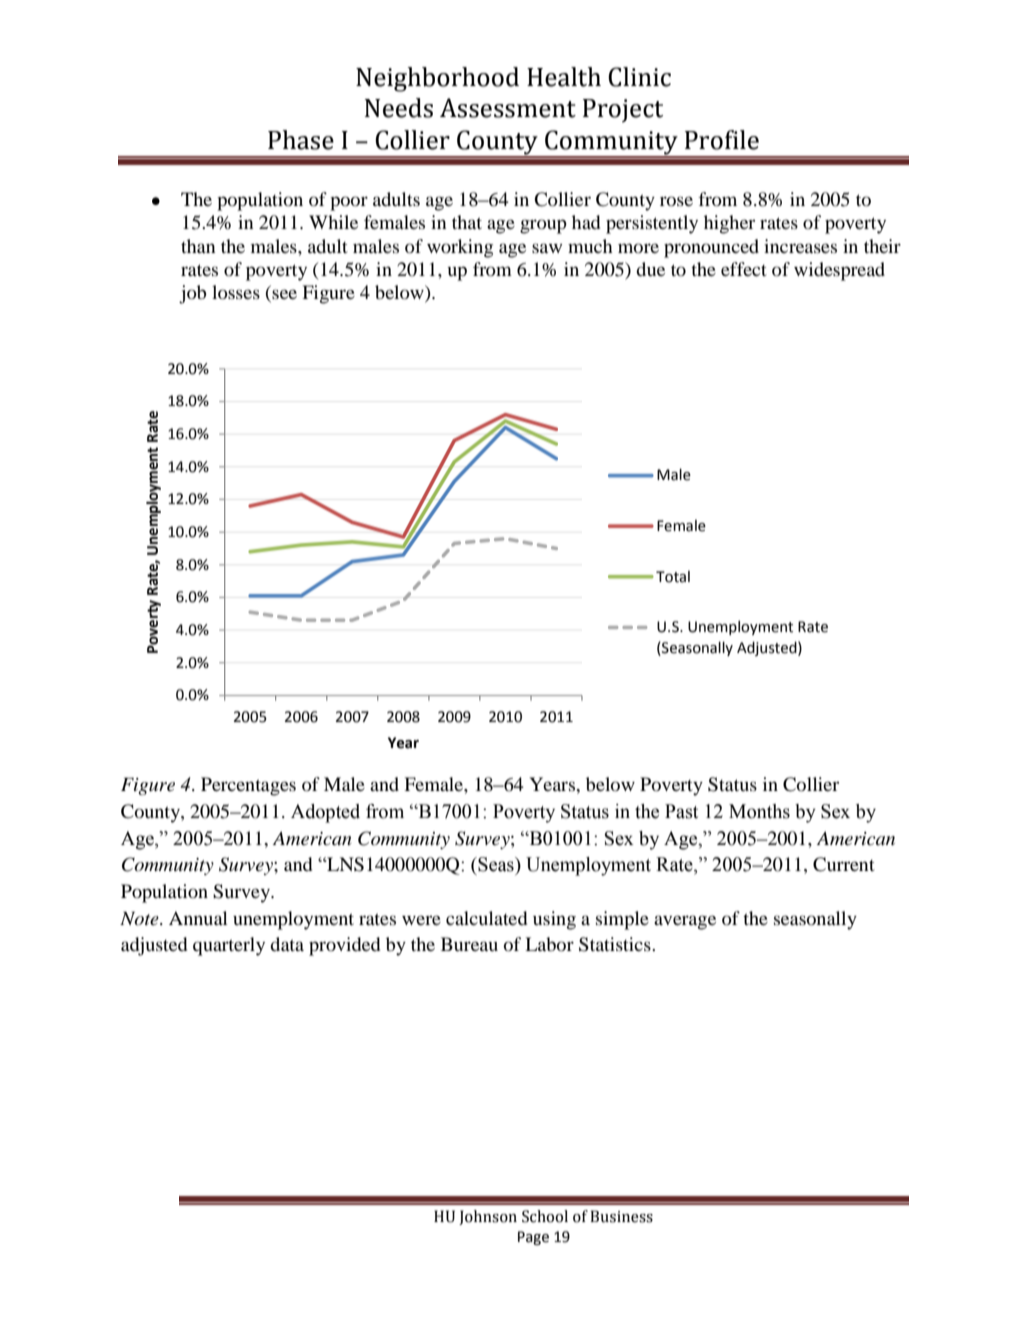 The height and width of the page is (1329, 1027). I want to click on Johnson, so click(488, 1217).
